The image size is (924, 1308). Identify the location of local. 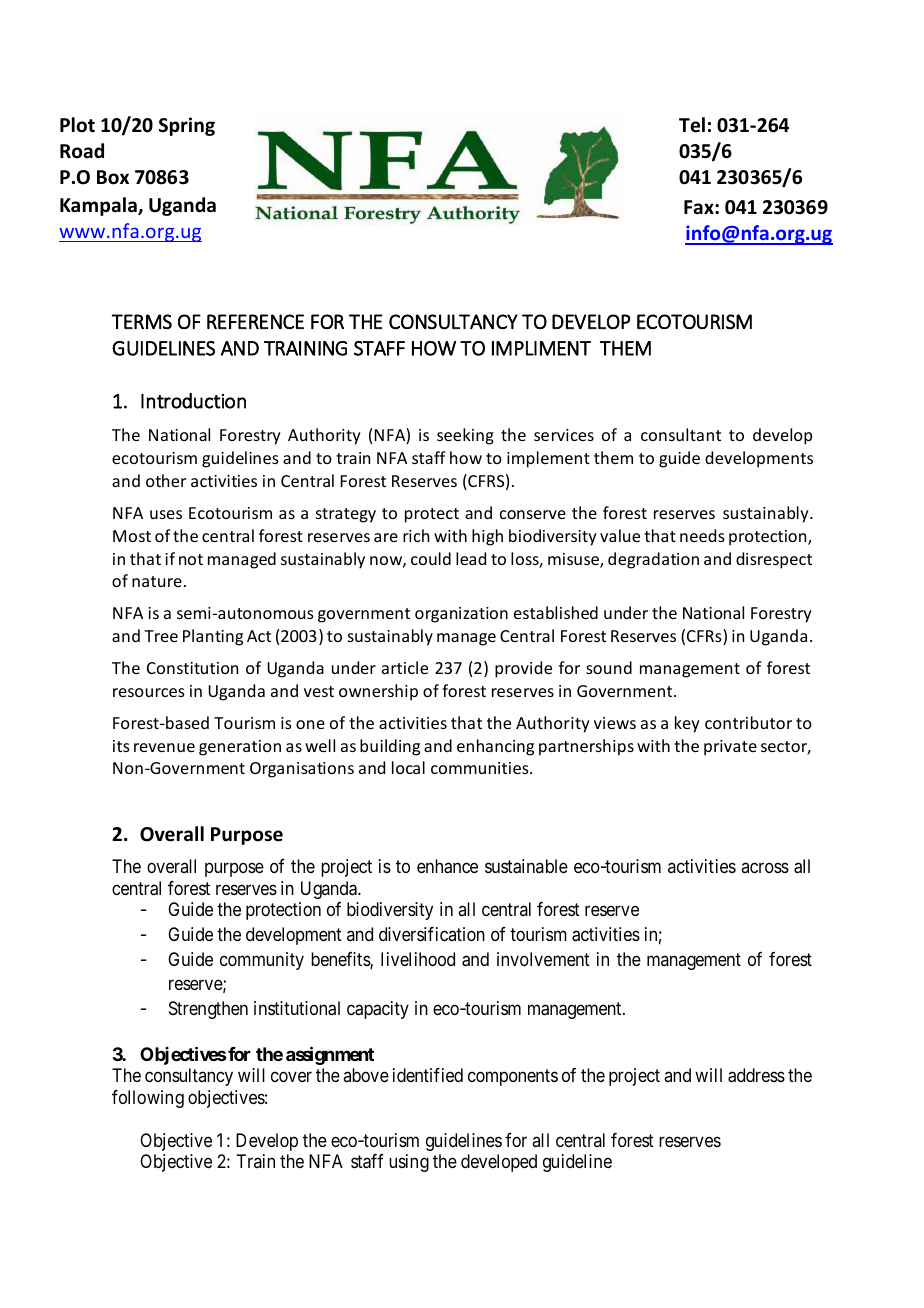
(408, 767).
